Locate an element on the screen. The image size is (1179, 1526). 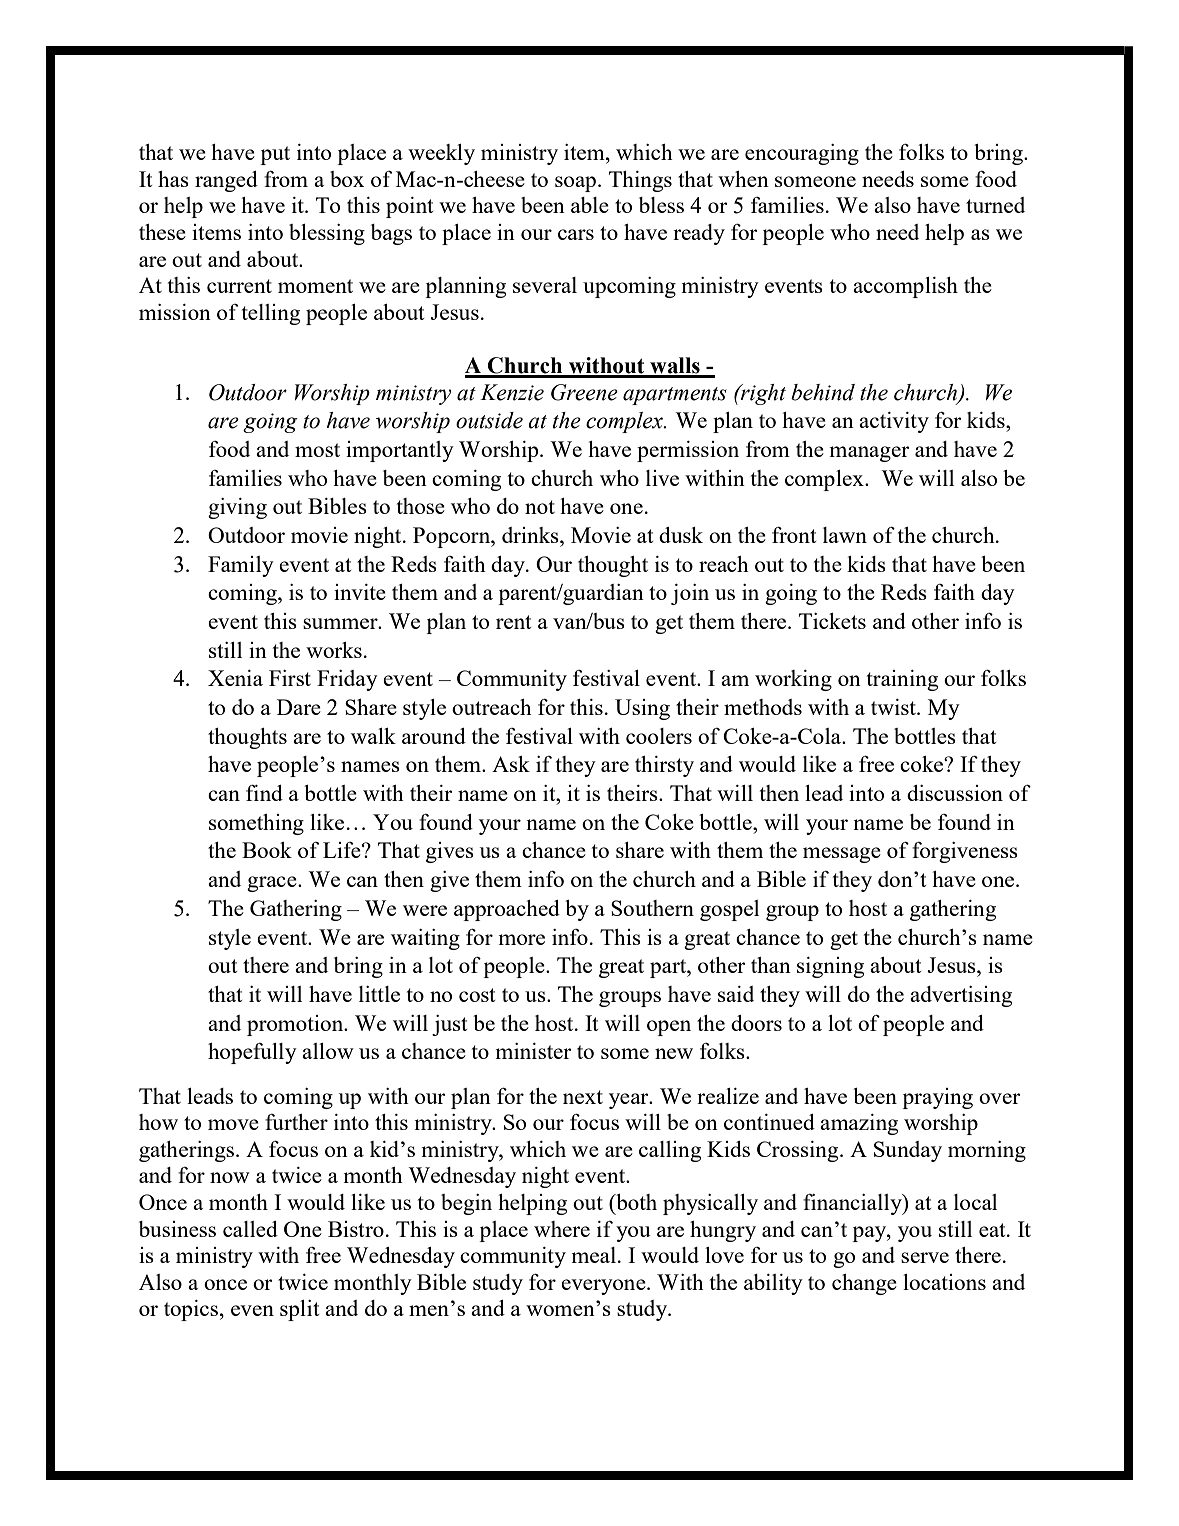
Using is located at coordinates (642, 709).
